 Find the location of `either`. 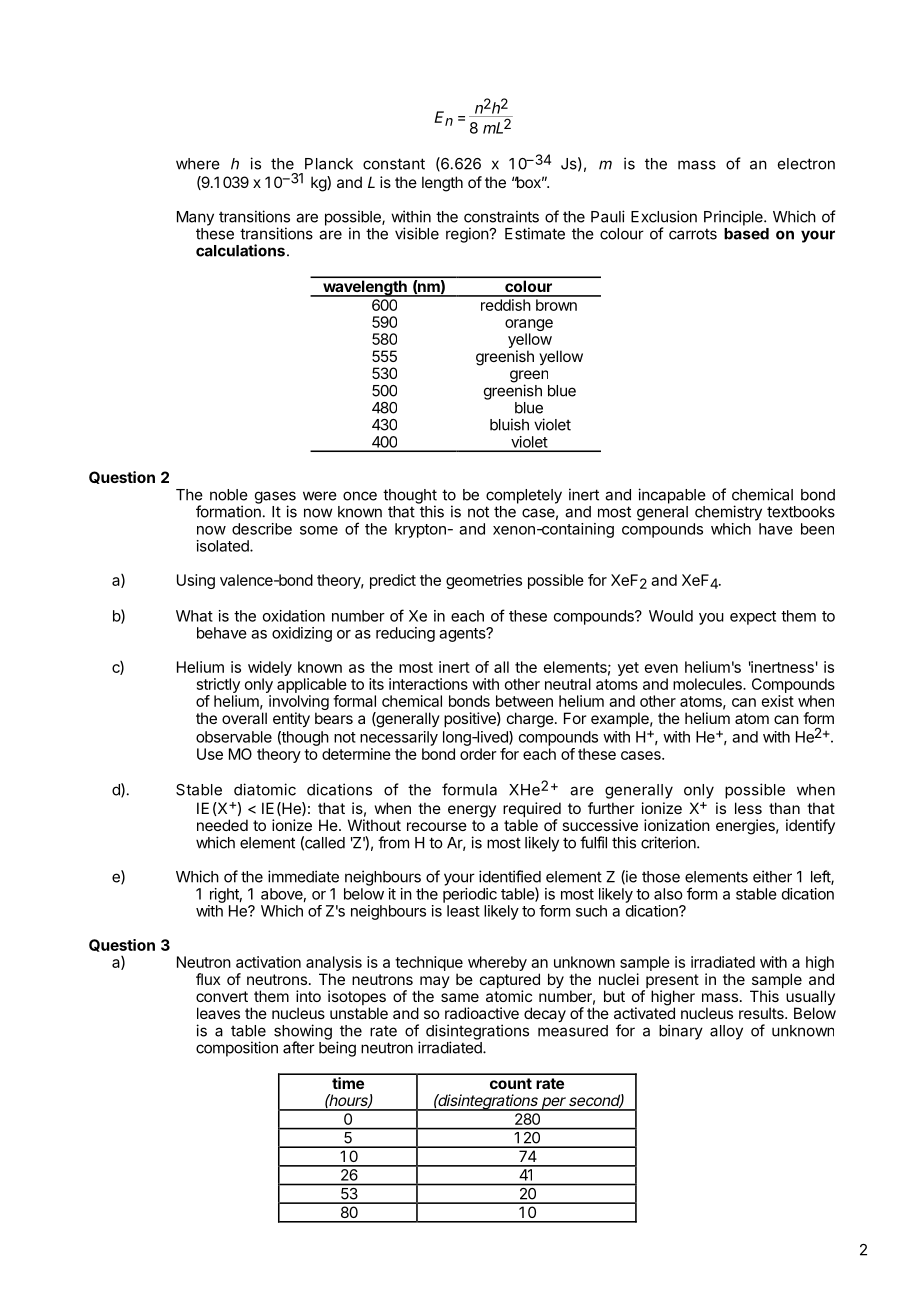

either is located at coordinates (772, 876).
